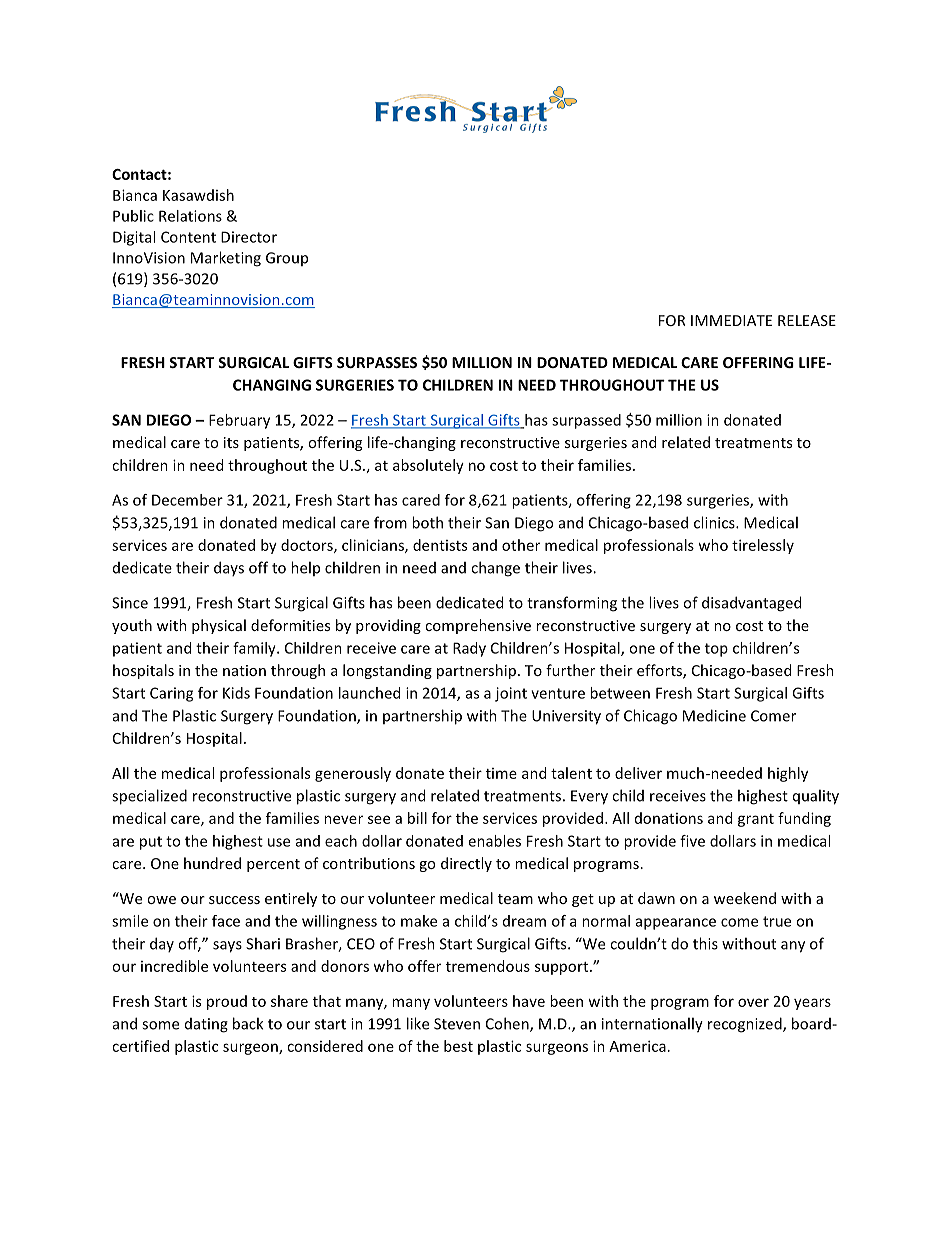 This screenshot has height=1233, width=952. Describe the element at coordinates (287, 259) in the screenshot. I see `Group` at that location.
